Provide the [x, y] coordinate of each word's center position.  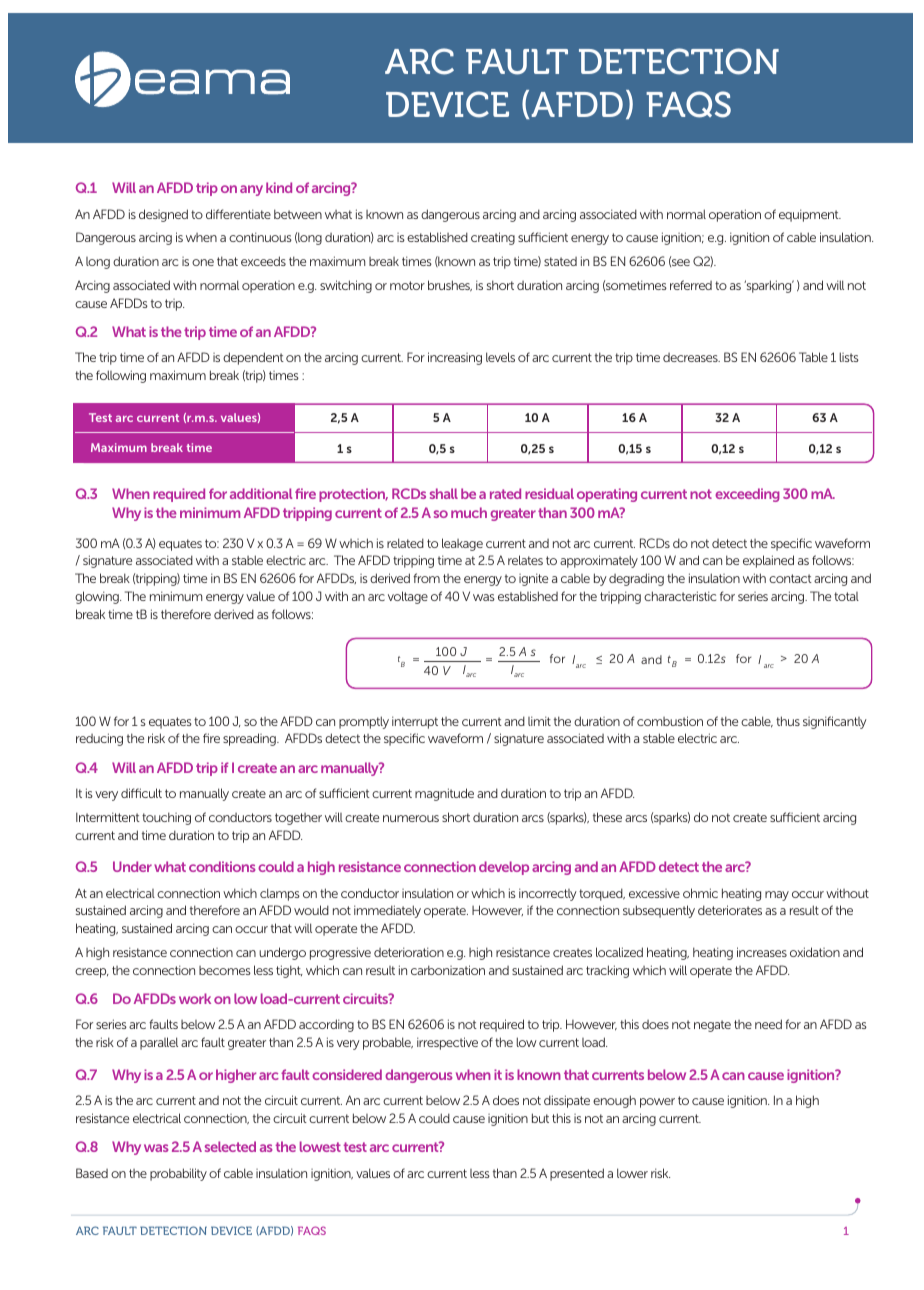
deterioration [409, 952]
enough [614, 1101]
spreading [250, 739]
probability [178, 1174]
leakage [462, 544]
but [540, 1118]
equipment [810, 215]
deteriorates [730, 910]
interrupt [415, 722]
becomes [225, 970]
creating [493, 238]
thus [788, 721]
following [121, 376]
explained [768, 561]
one [203, 262]
